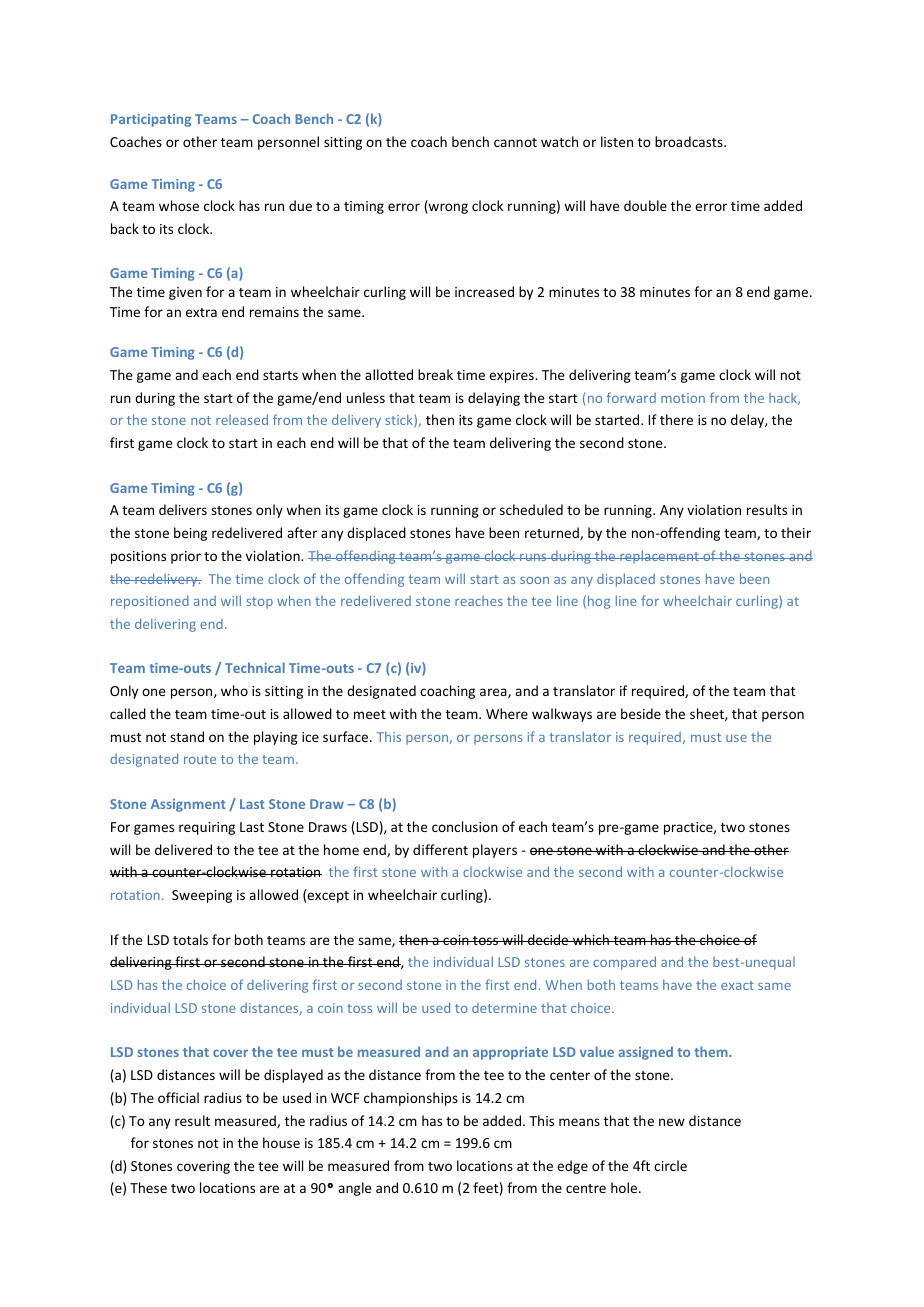 The width and height of the document is (924, 1307). What do you see at coordinates (531, 509) in the document?
I see `scheduled` at bounding box center [531, 509].
